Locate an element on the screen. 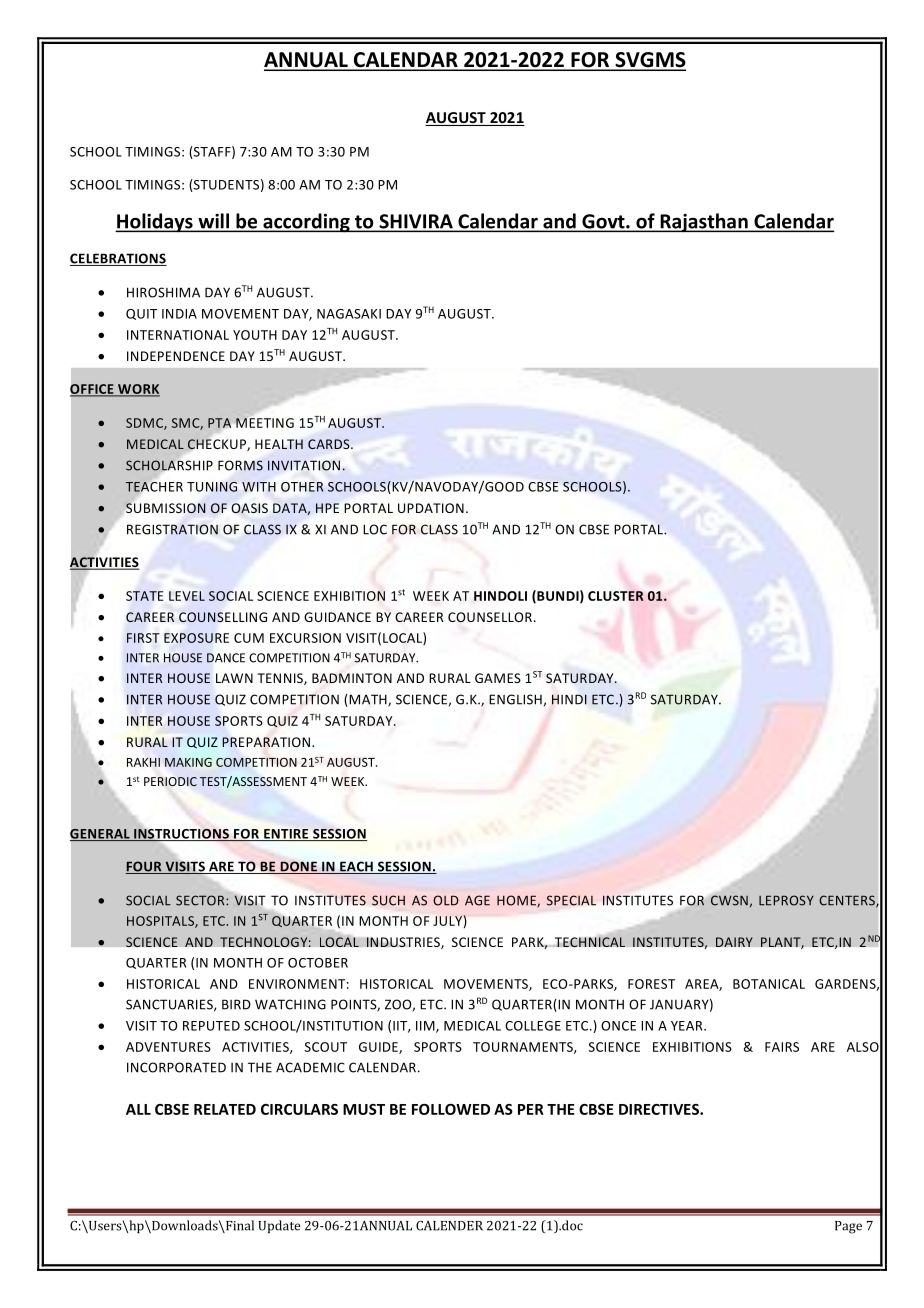 The height and width of the screenshot is (1308, 924). Update is located at coordinates (279, 1226).
